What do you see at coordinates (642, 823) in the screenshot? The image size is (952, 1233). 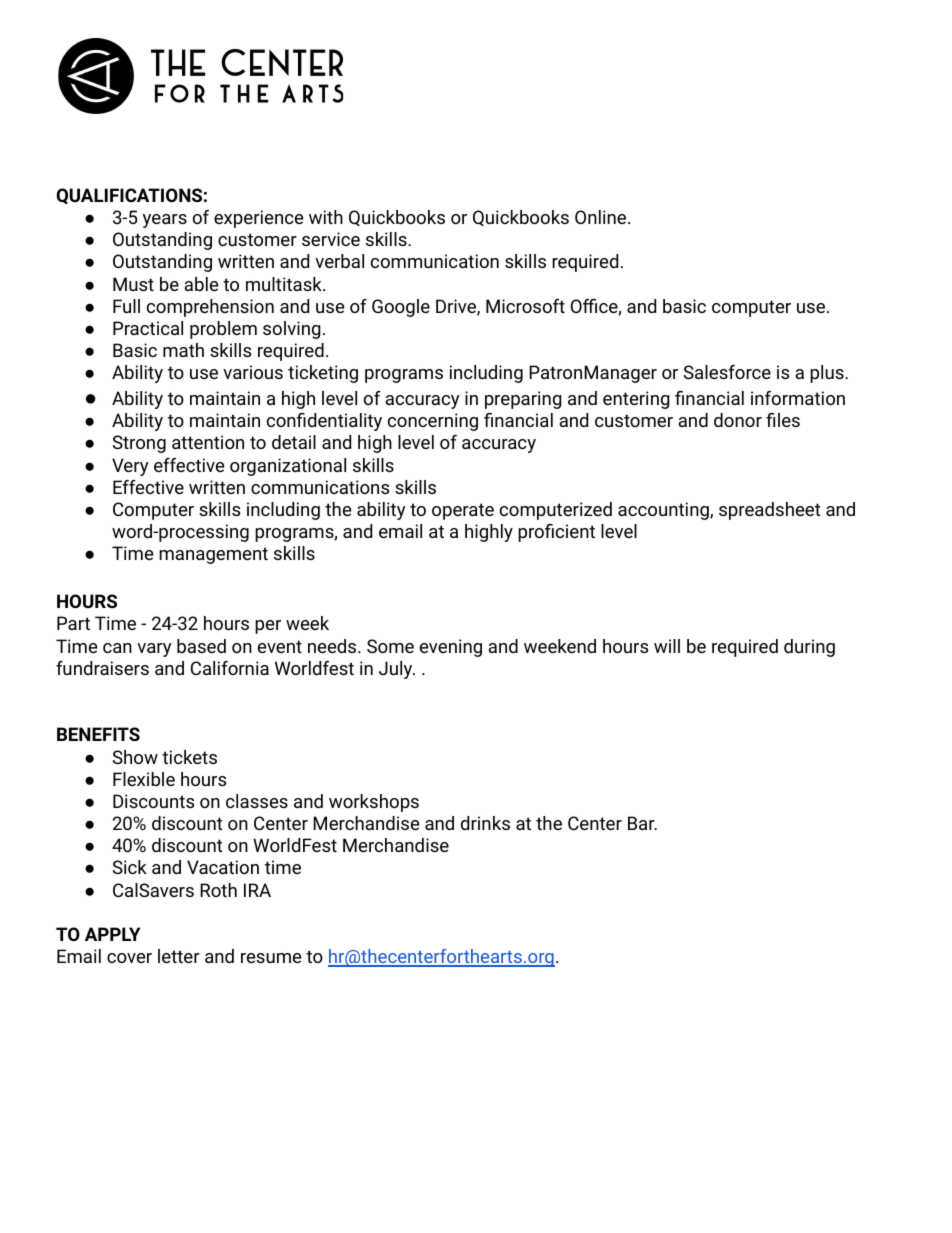 I see `Bar` at bounding box center [642, 823].
